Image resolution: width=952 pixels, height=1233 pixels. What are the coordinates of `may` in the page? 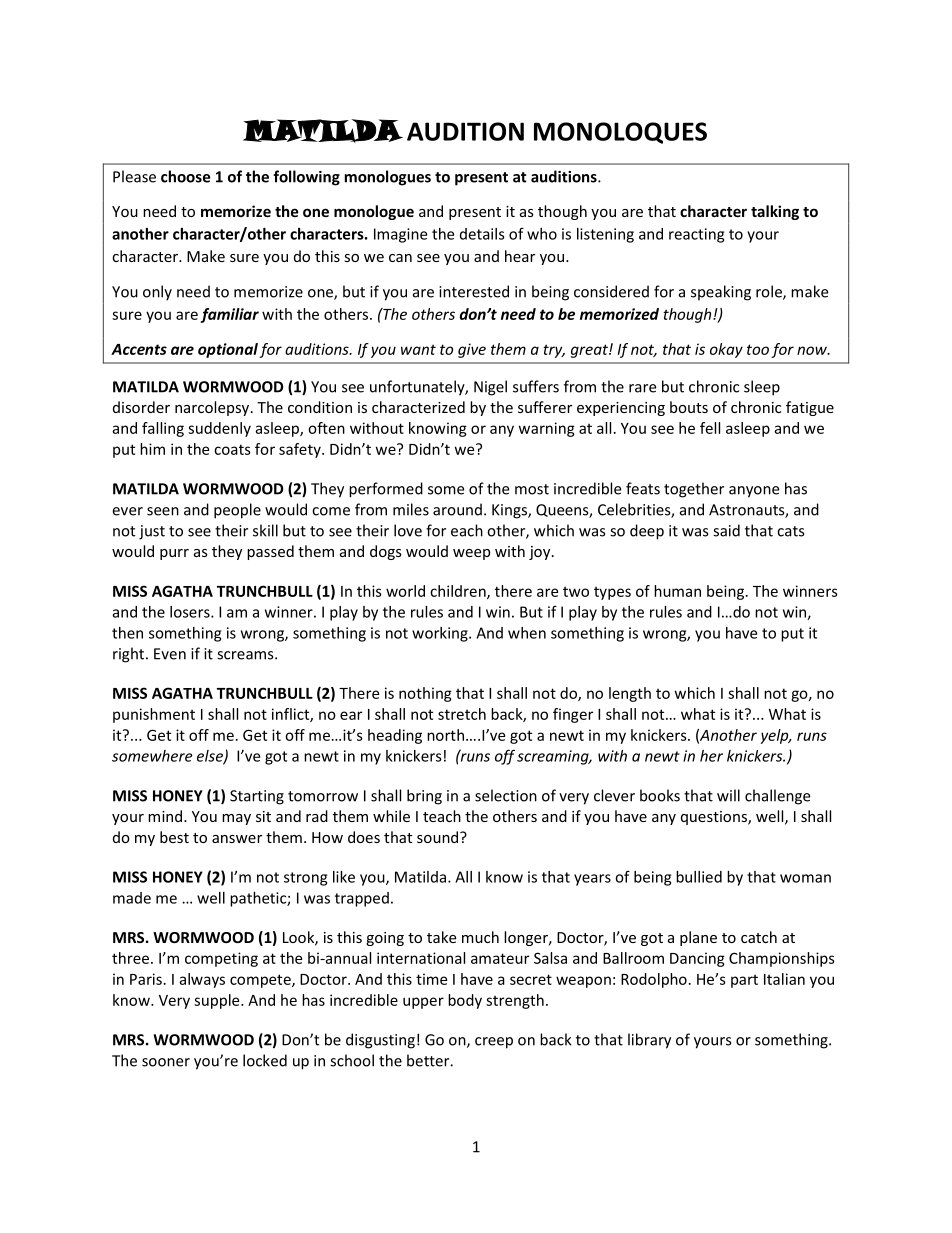 It's located at (236, 819).
